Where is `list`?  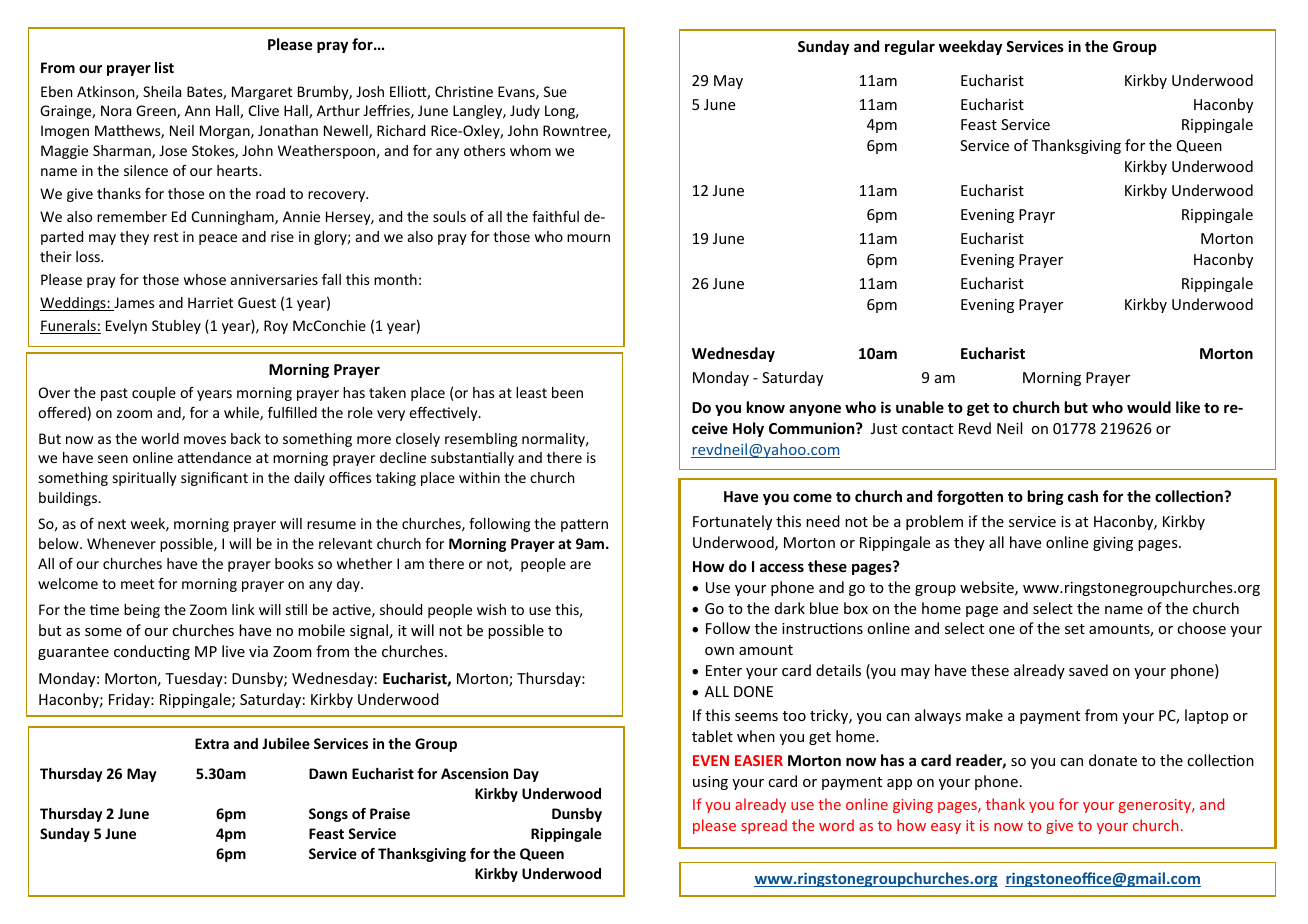 list is located at coordinates (164, 67).
